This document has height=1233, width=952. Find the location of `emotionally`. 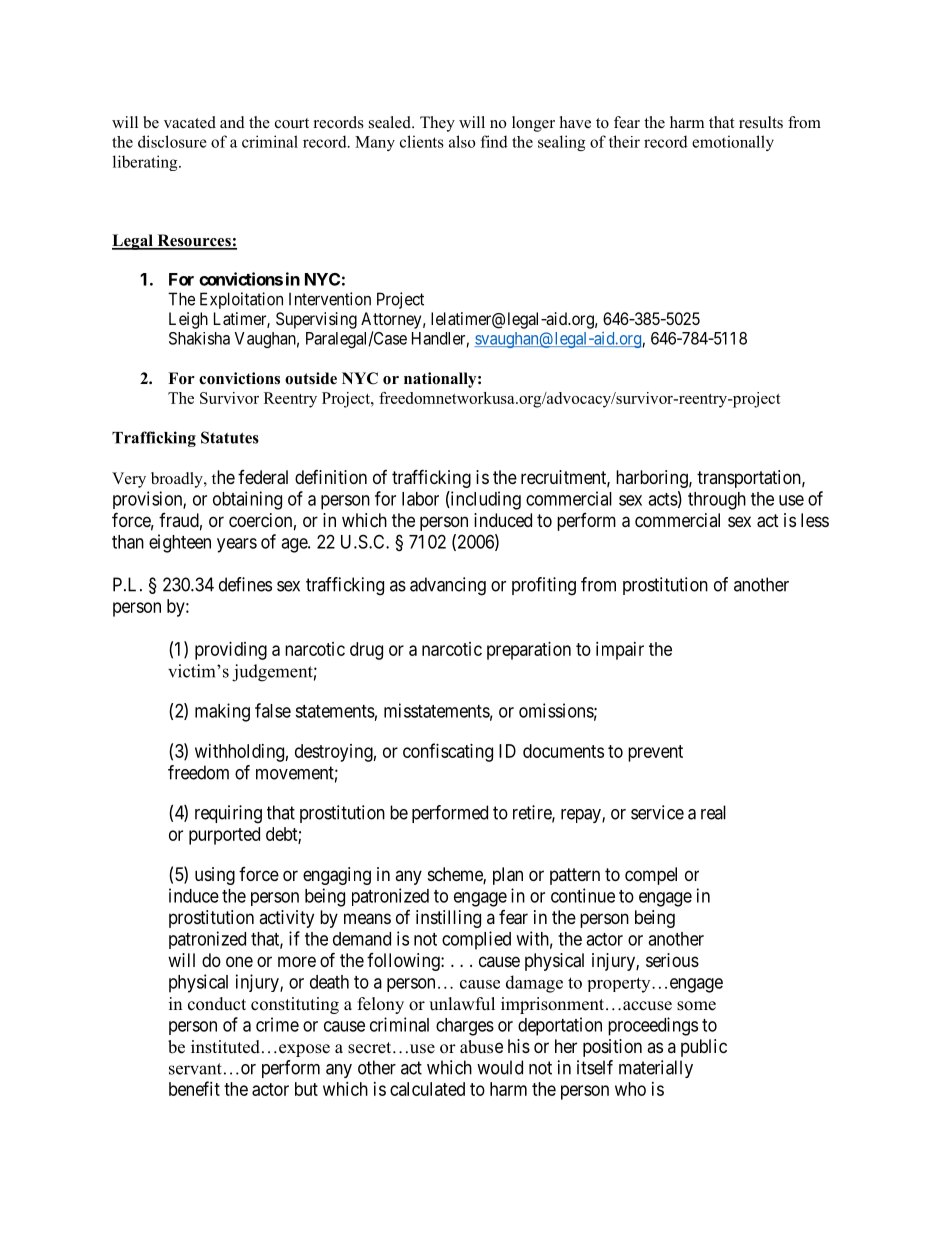

emotionally is located at coordinates (733, 143).
